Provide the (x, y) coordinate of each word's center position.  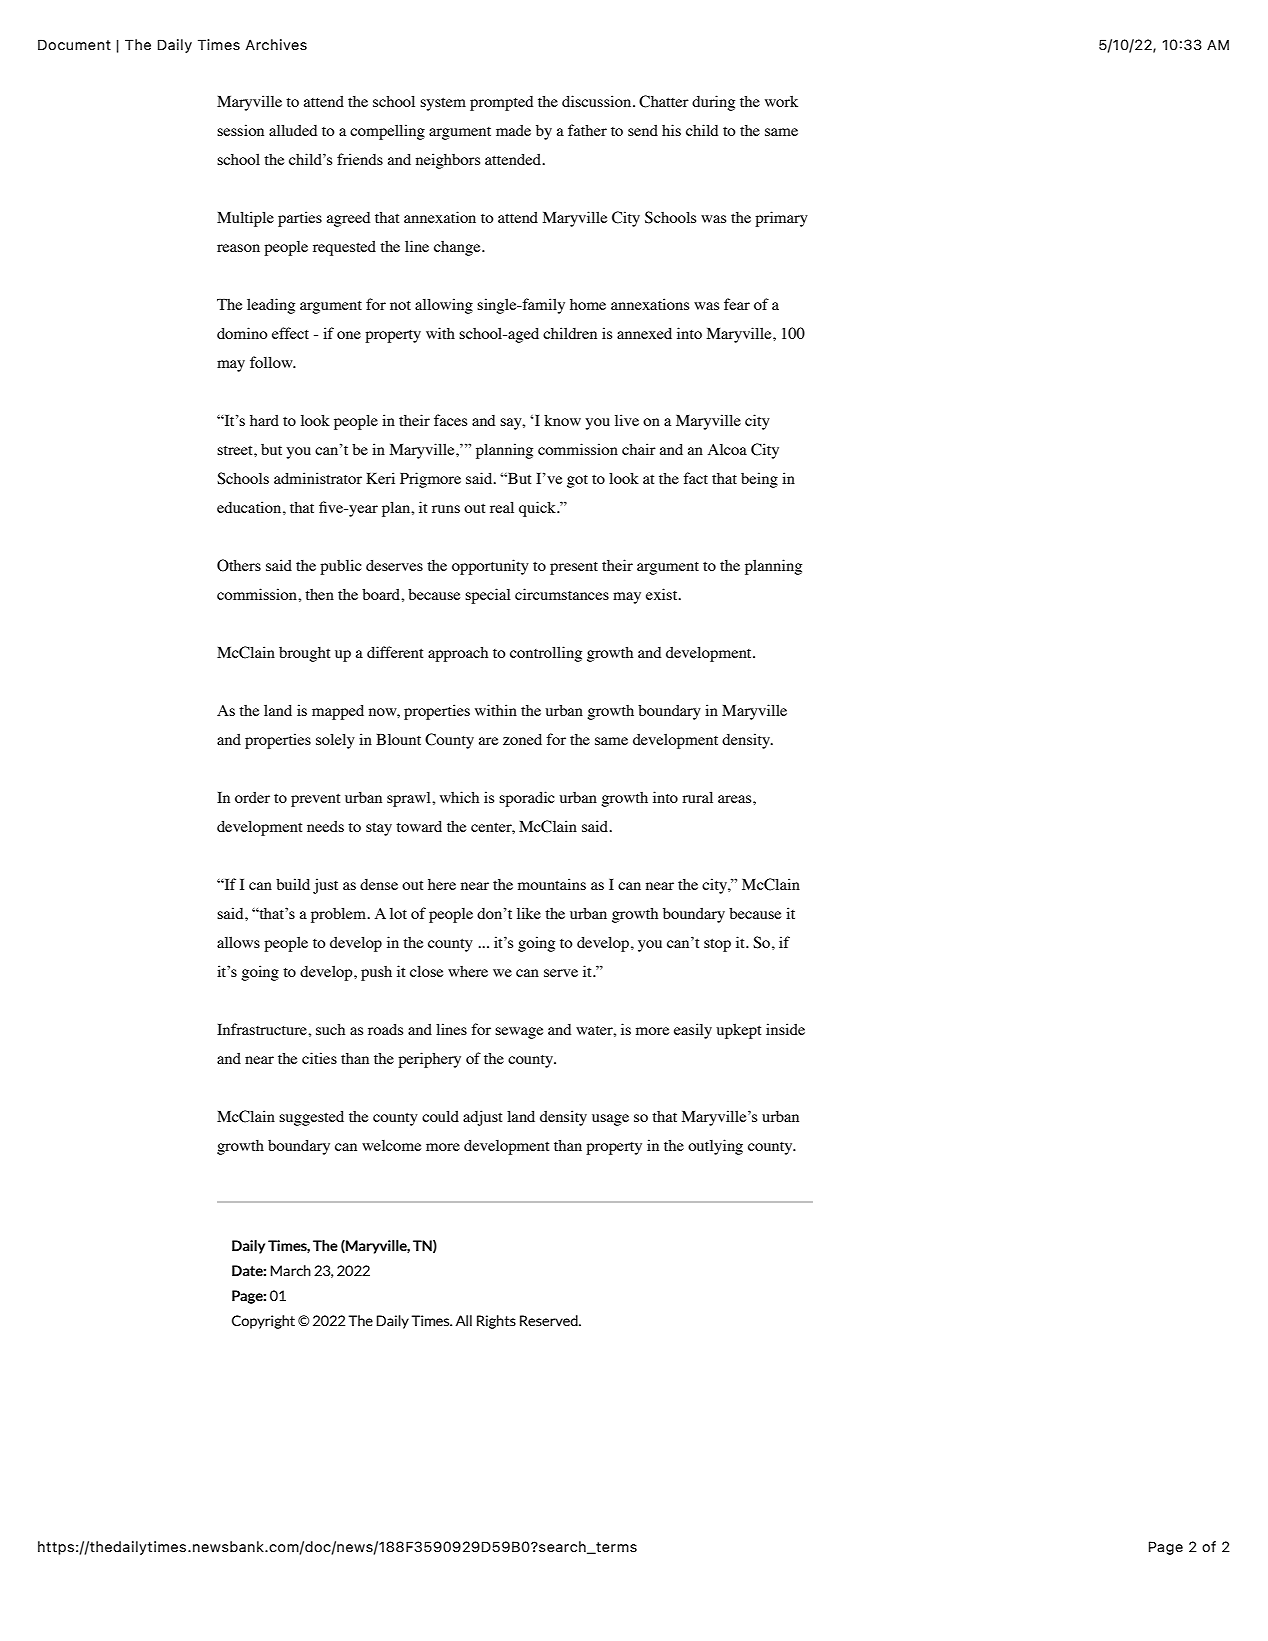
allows (238, 942)
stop (717, 945)
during (713, 103)
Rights (496, 1322)
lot (398, 913)
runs (446, 509)
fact (695, 478)
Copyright (263, 1322)
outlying (715, 1147)
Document (74, 44)
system (443, 104)
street (236, 450)
